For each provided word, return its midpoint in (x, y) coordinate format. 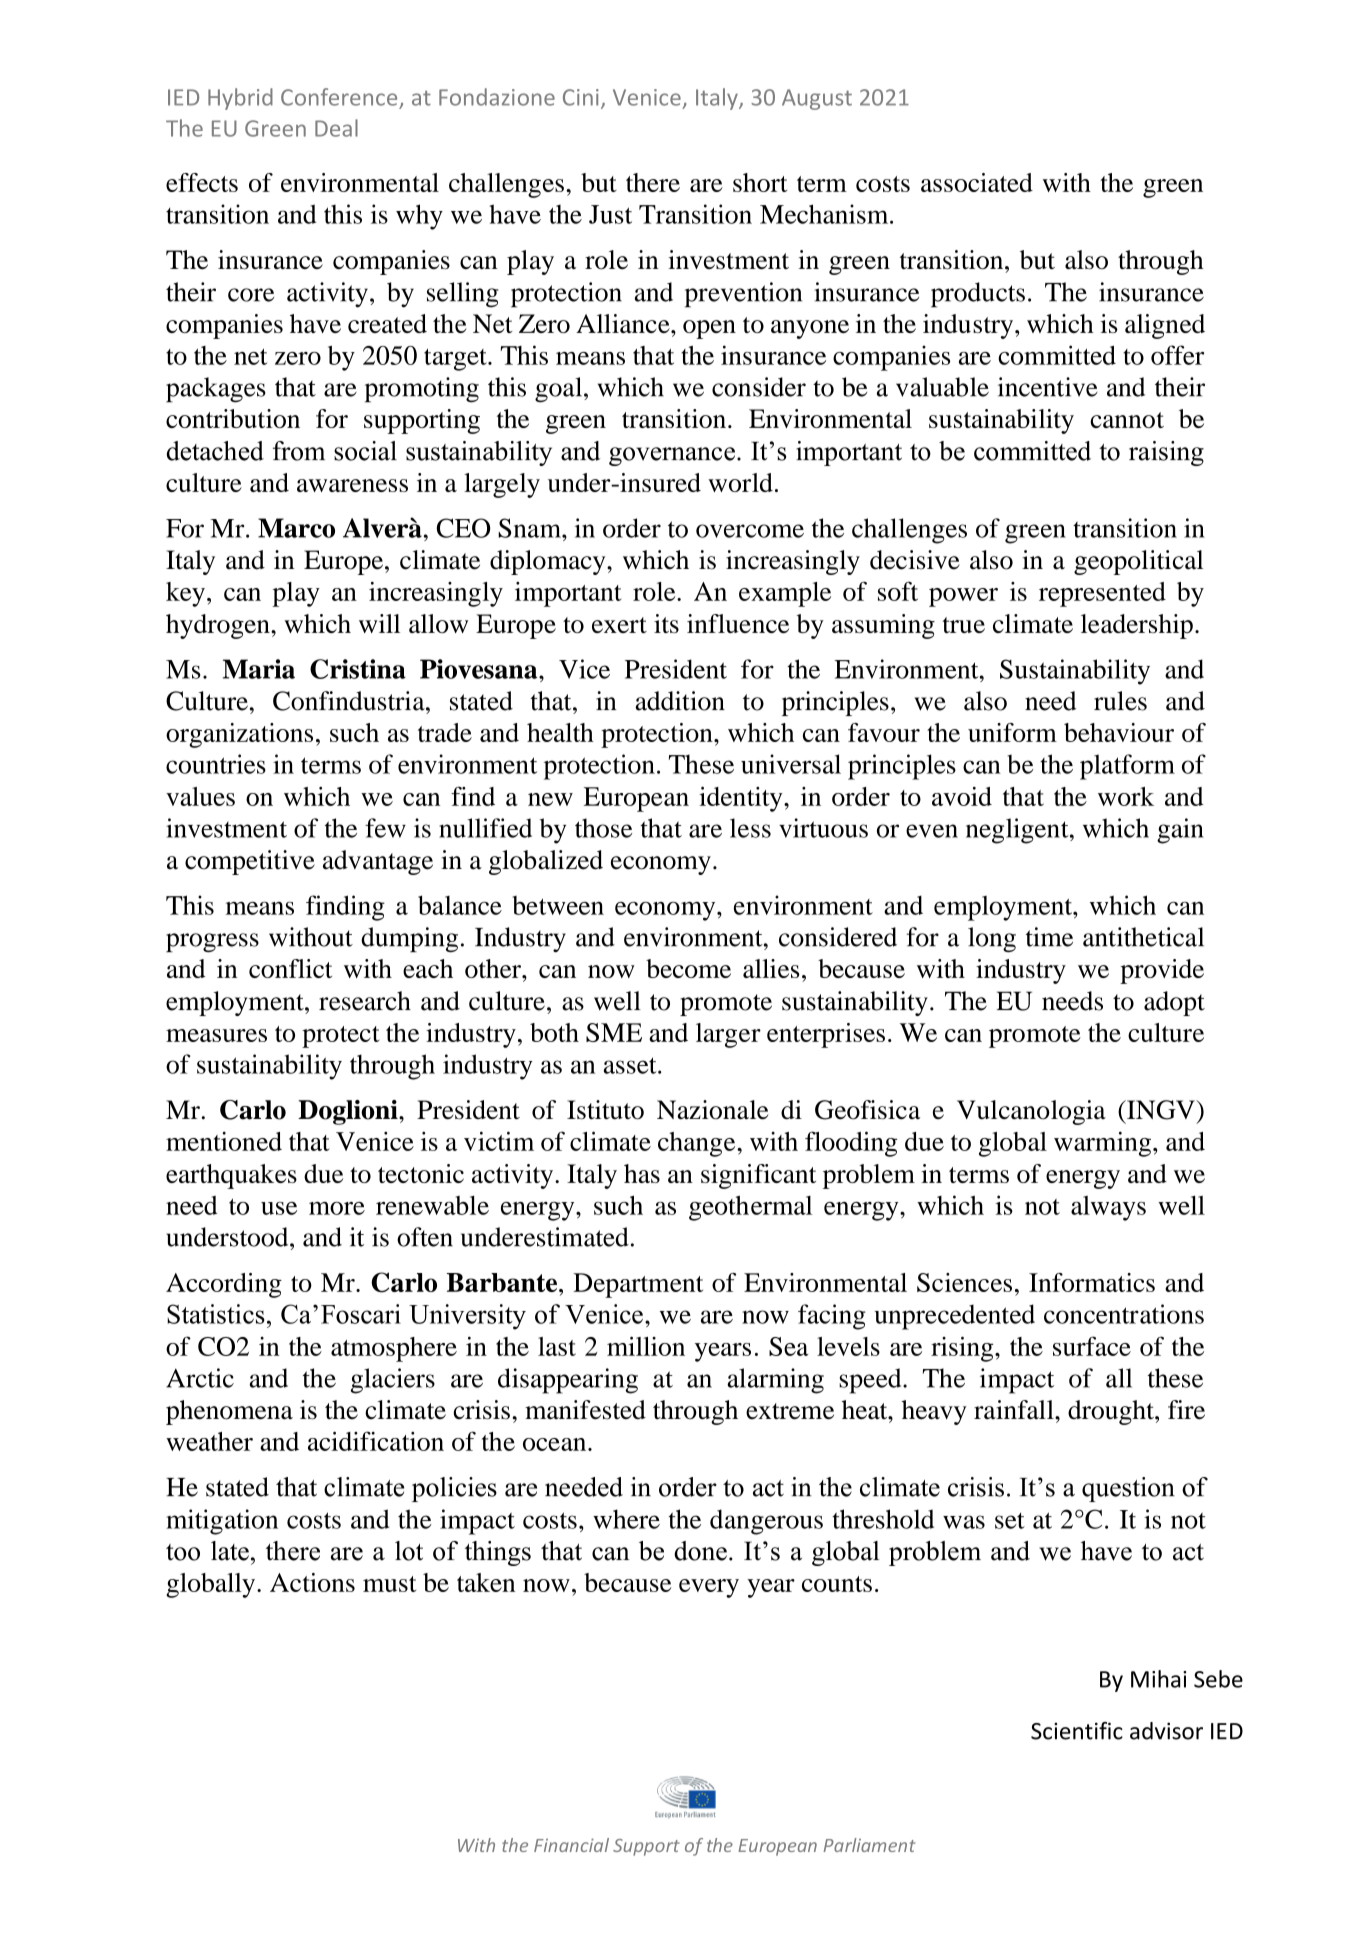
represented (1102, 594)
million (646, 1346)
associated (977, 182)
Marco (296, 528)
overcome (750, 531)
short (760, 182)
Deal (336, 128)
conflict (290, 968)
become (688, 968)
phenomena (229, 1412)
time (1049, 937)
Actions (312, 1582)
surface (1092, 1346)
